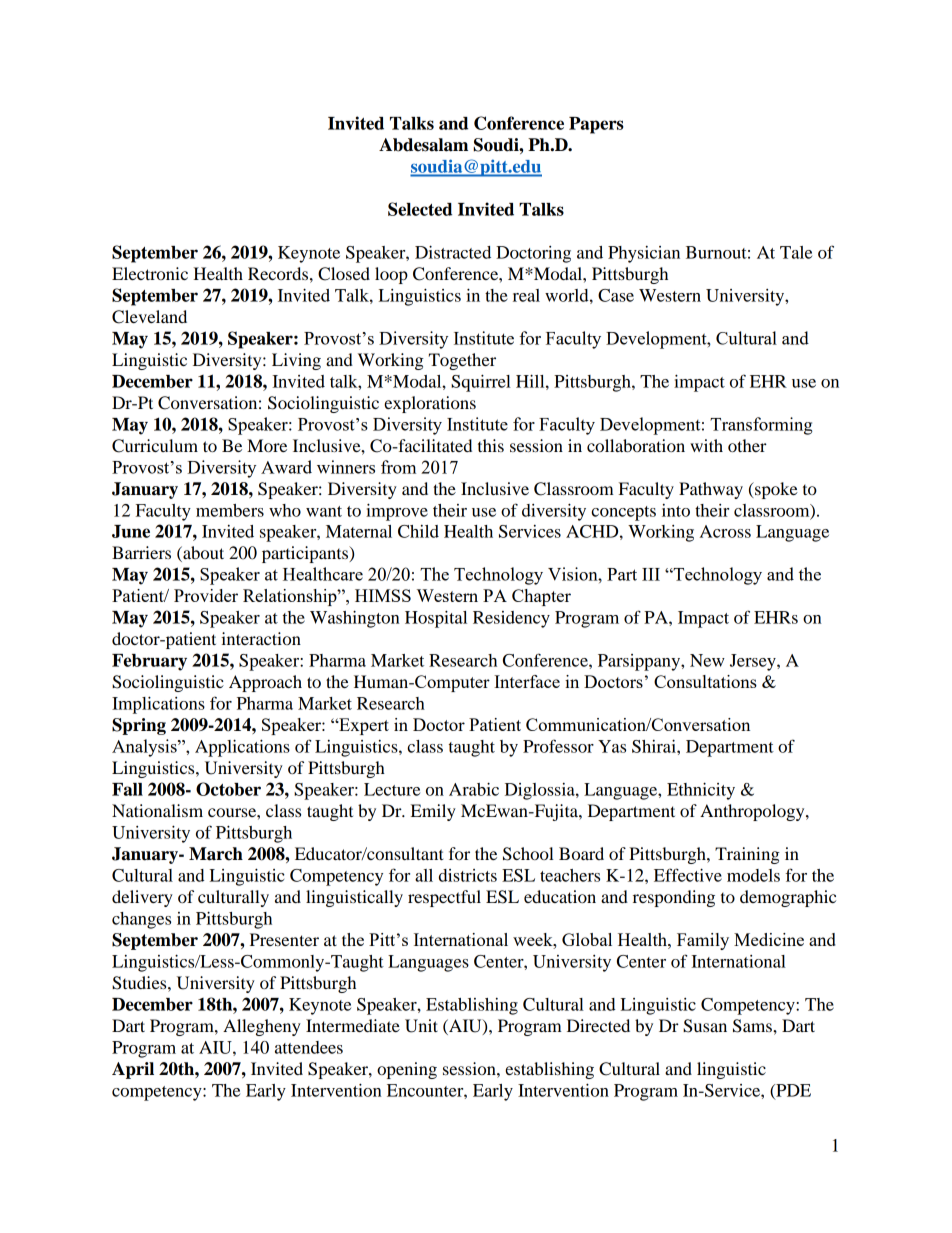  I want to click on Emily, so click(433, 812).
